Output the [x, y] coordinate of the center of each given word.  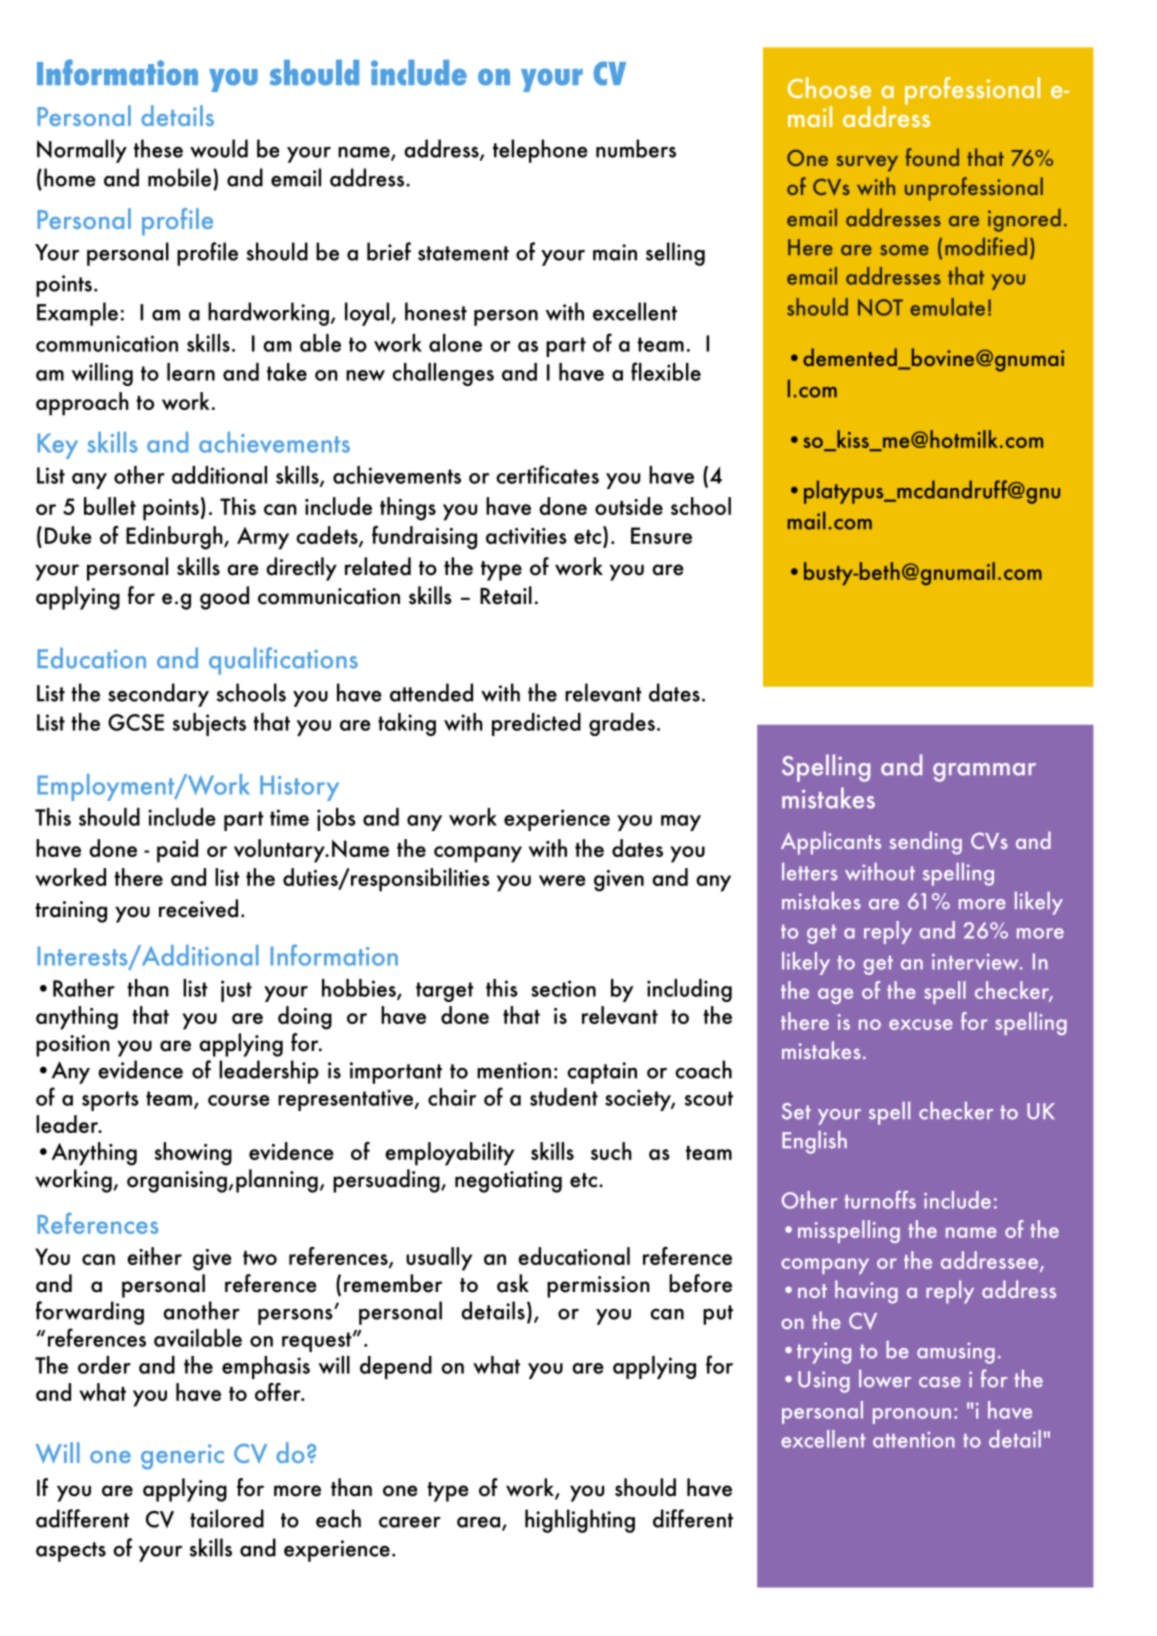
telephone [540, 151]
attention [914, 1440]
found [932, 157]
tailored [227, 1518]
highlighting [580, 1521]
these [158, 148]
